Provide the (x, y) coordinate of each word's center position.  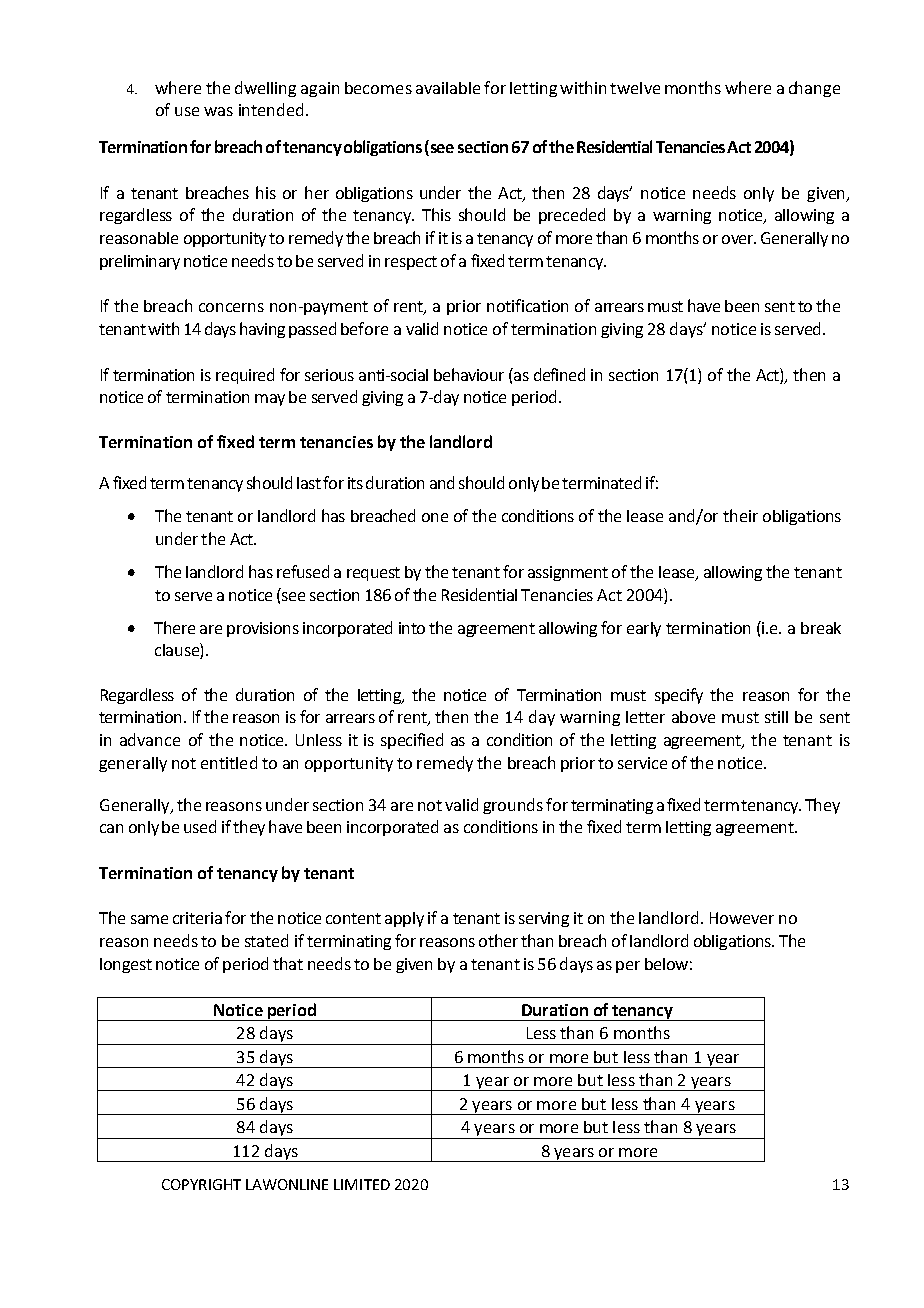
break (821, 628)
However (742, 918)
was (218, 111)
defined (559, 374)
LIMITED (362, 1184)
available (448, 88)
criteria (197, 918)
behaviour (469, 374)
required (245, 376)
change (814, 89)
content (353, 918)
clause (178, 651)
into (412, 628)
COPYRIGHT (201, 1184)
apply (404, 919)
